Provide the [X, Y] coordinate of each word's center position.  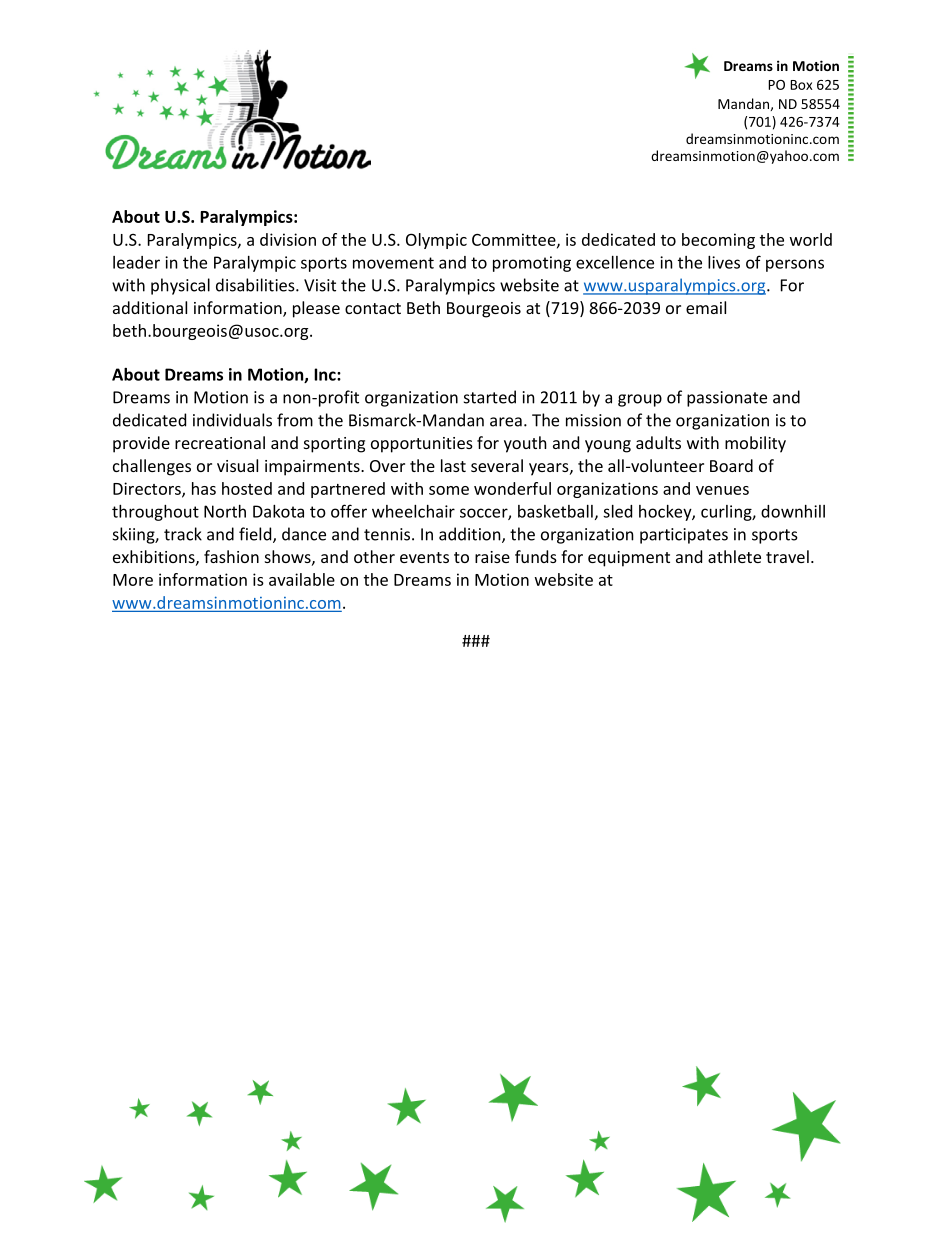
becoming [718, 241]
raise [492, 557]
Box [801, 85]
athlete [734, 556]
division [288, 239]
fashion [231, 556]
